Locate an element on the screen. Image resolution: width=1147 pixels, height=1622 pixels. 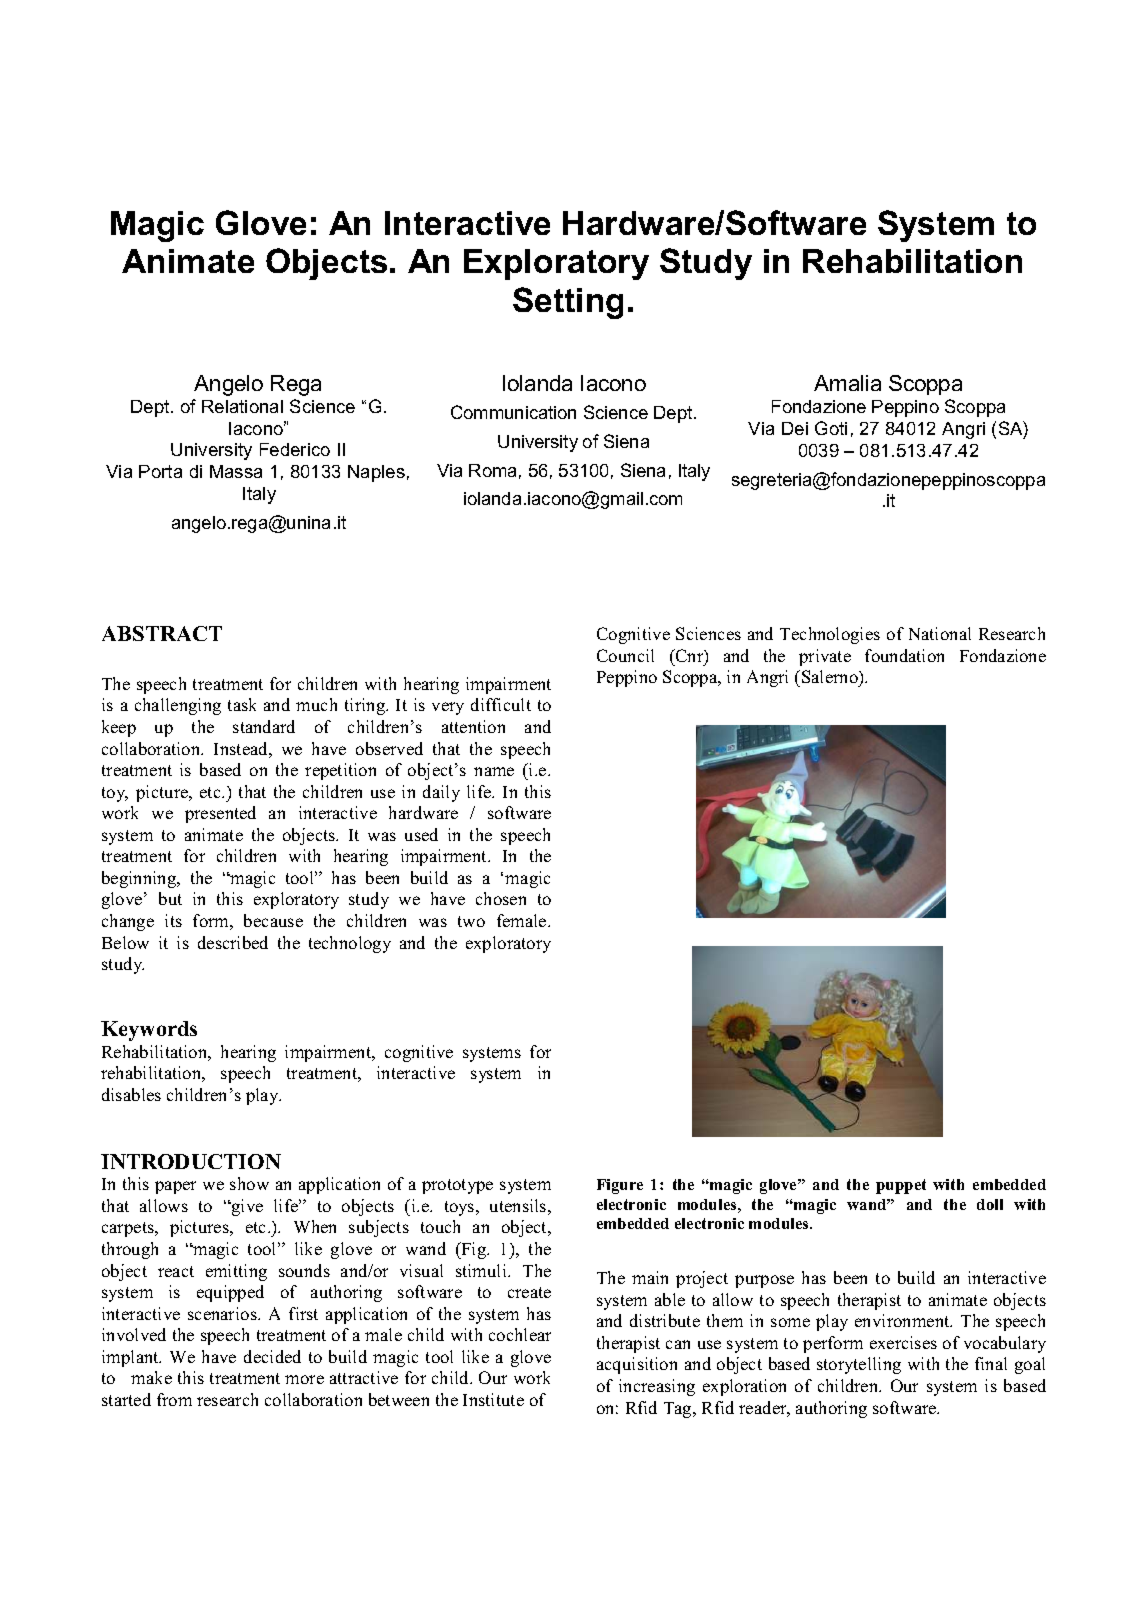
puppet is located at coordinates (901, 1186).
